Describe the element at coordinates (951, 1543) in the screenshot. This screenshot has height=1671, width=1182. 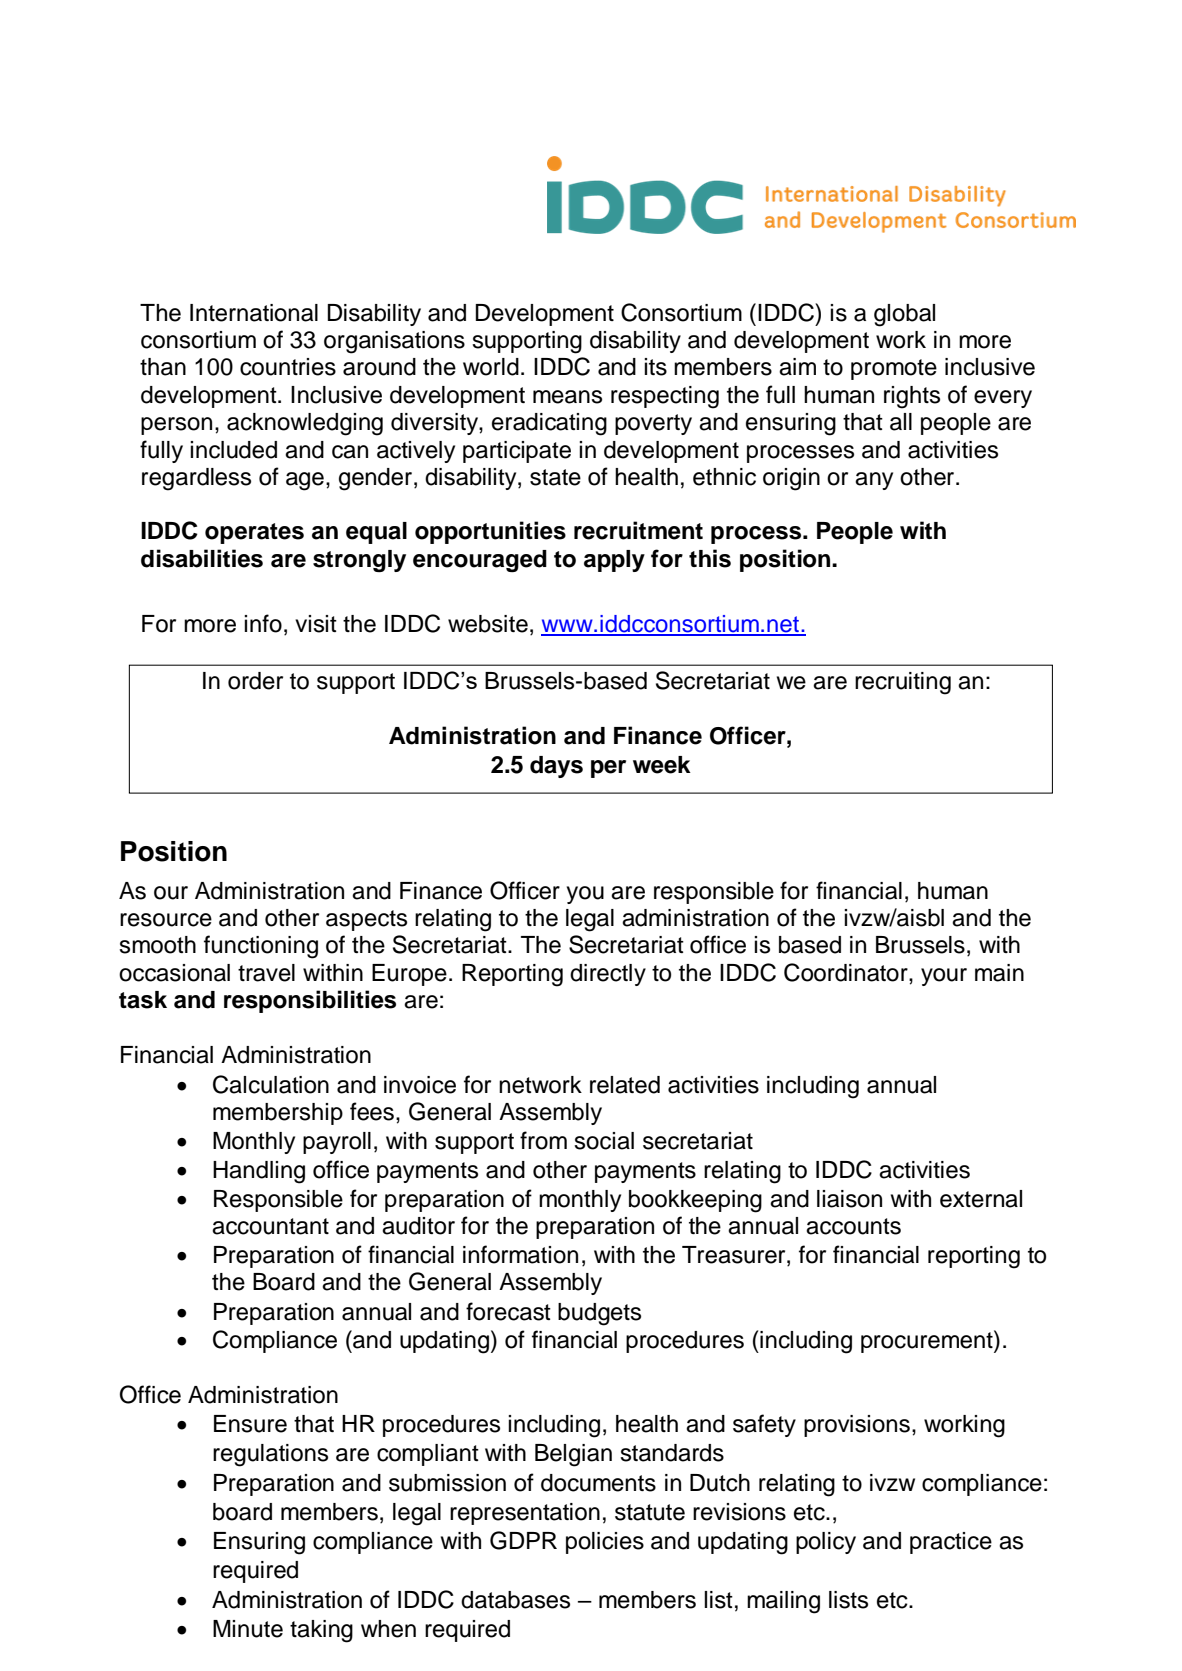
I see `practice` at that location.
